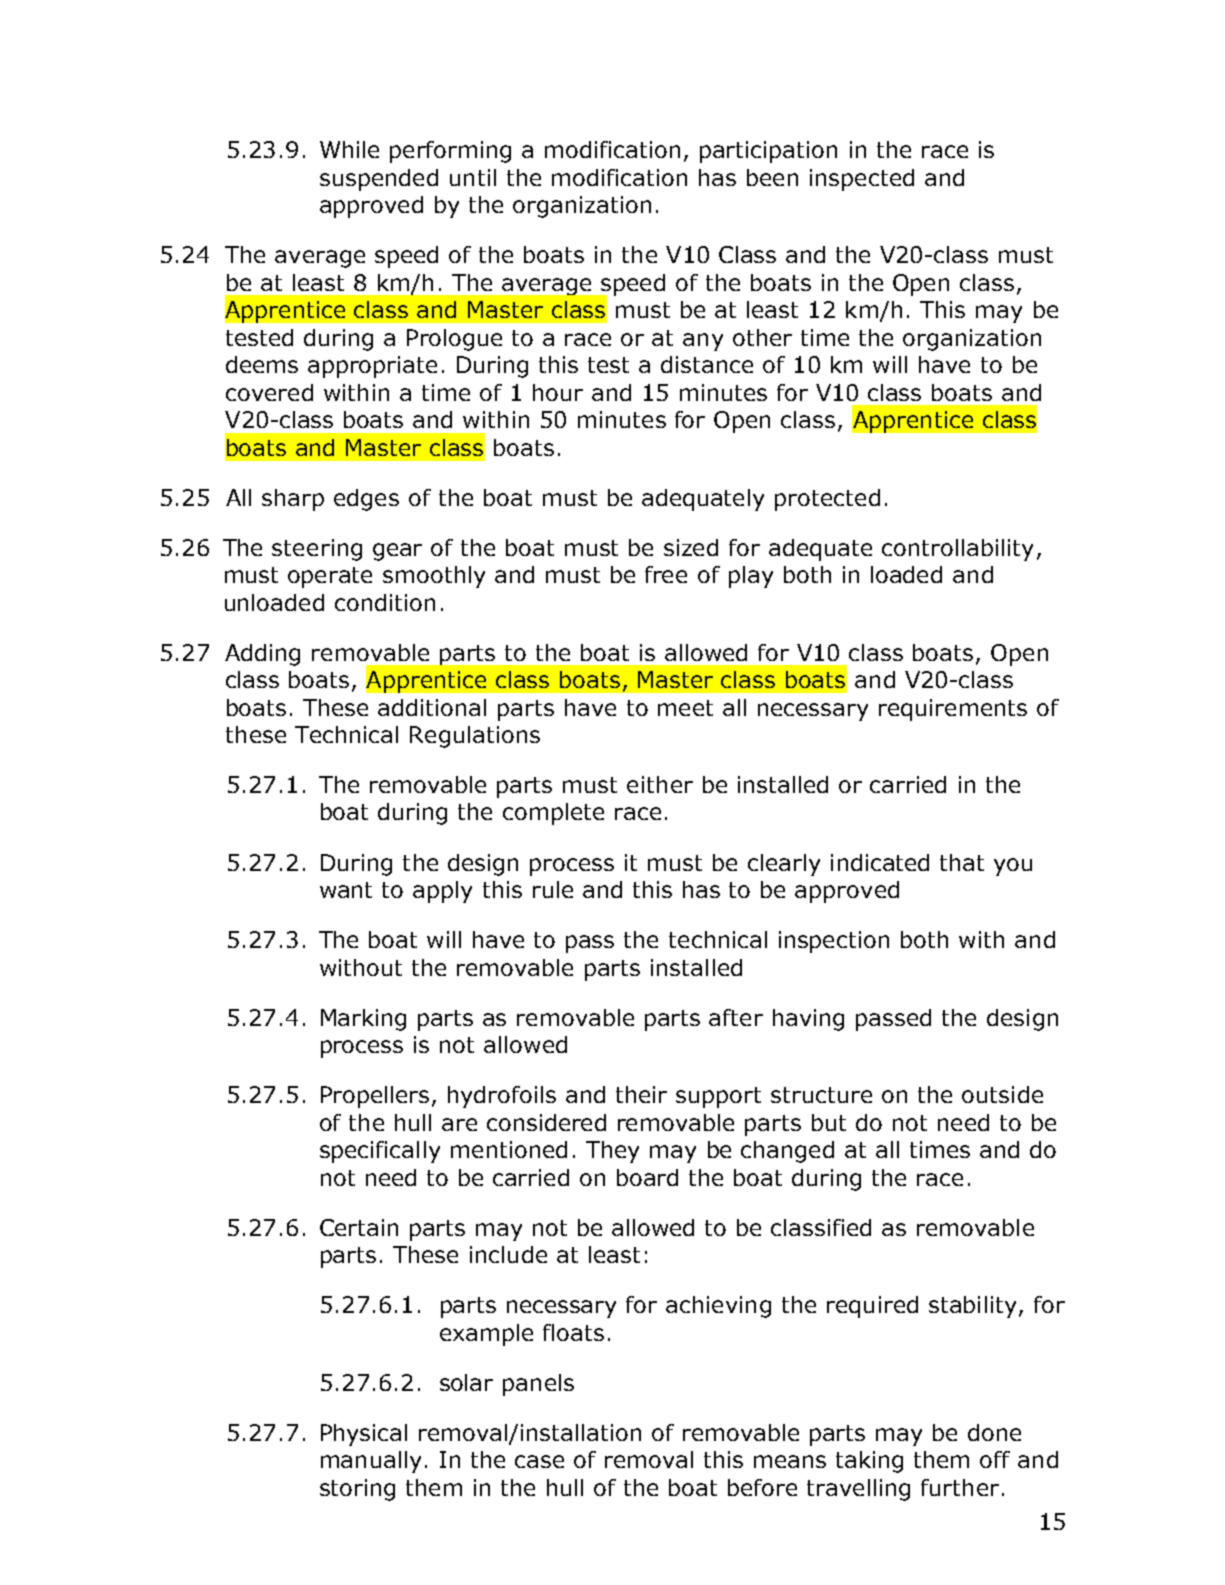  Describe the element at coordinates (772, 177) in the screenshot. I see `been` at that location.
